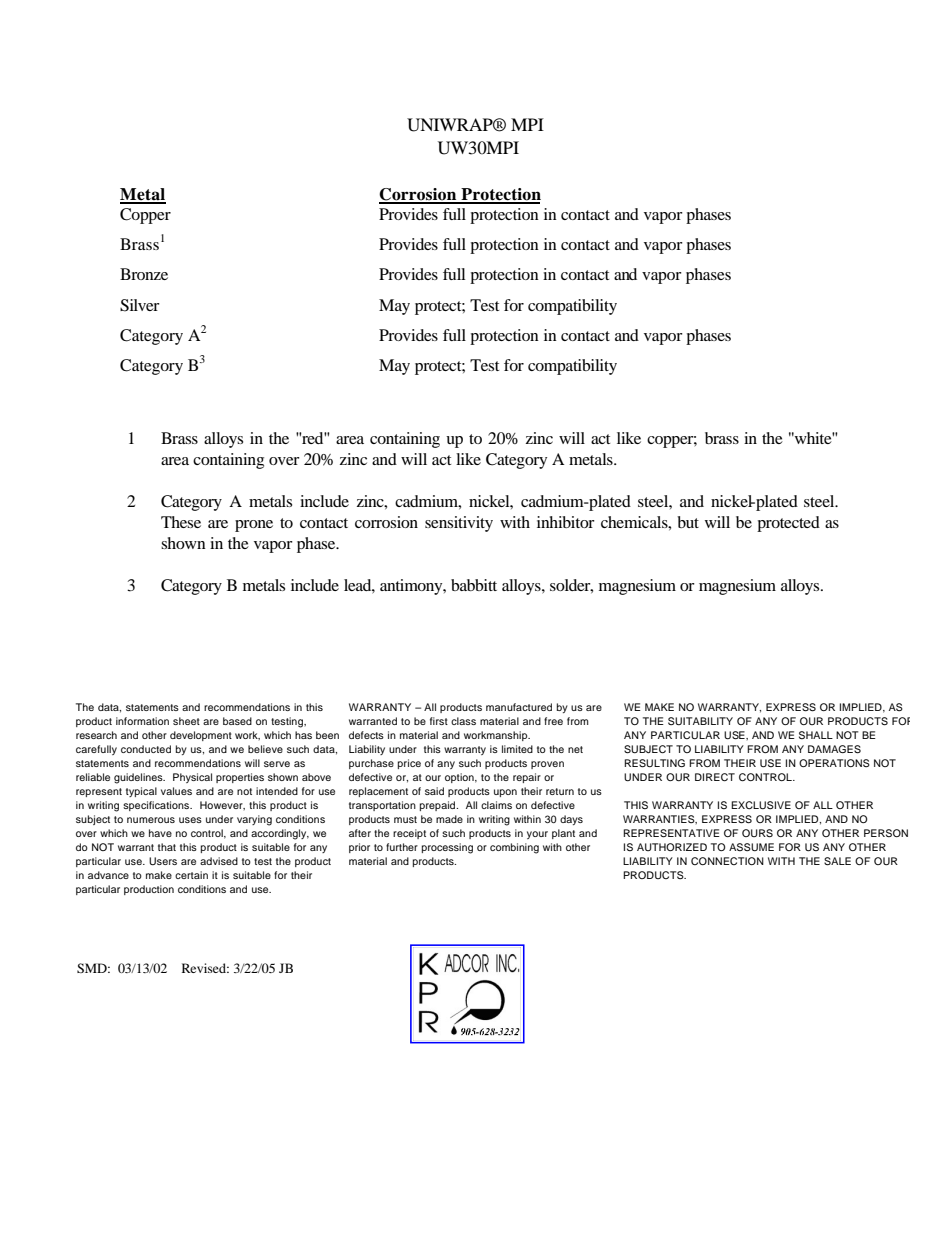 Image resolution: width=952 pixels, height=1233 pixels. I want to click on babbitt, so click(474, 585).
